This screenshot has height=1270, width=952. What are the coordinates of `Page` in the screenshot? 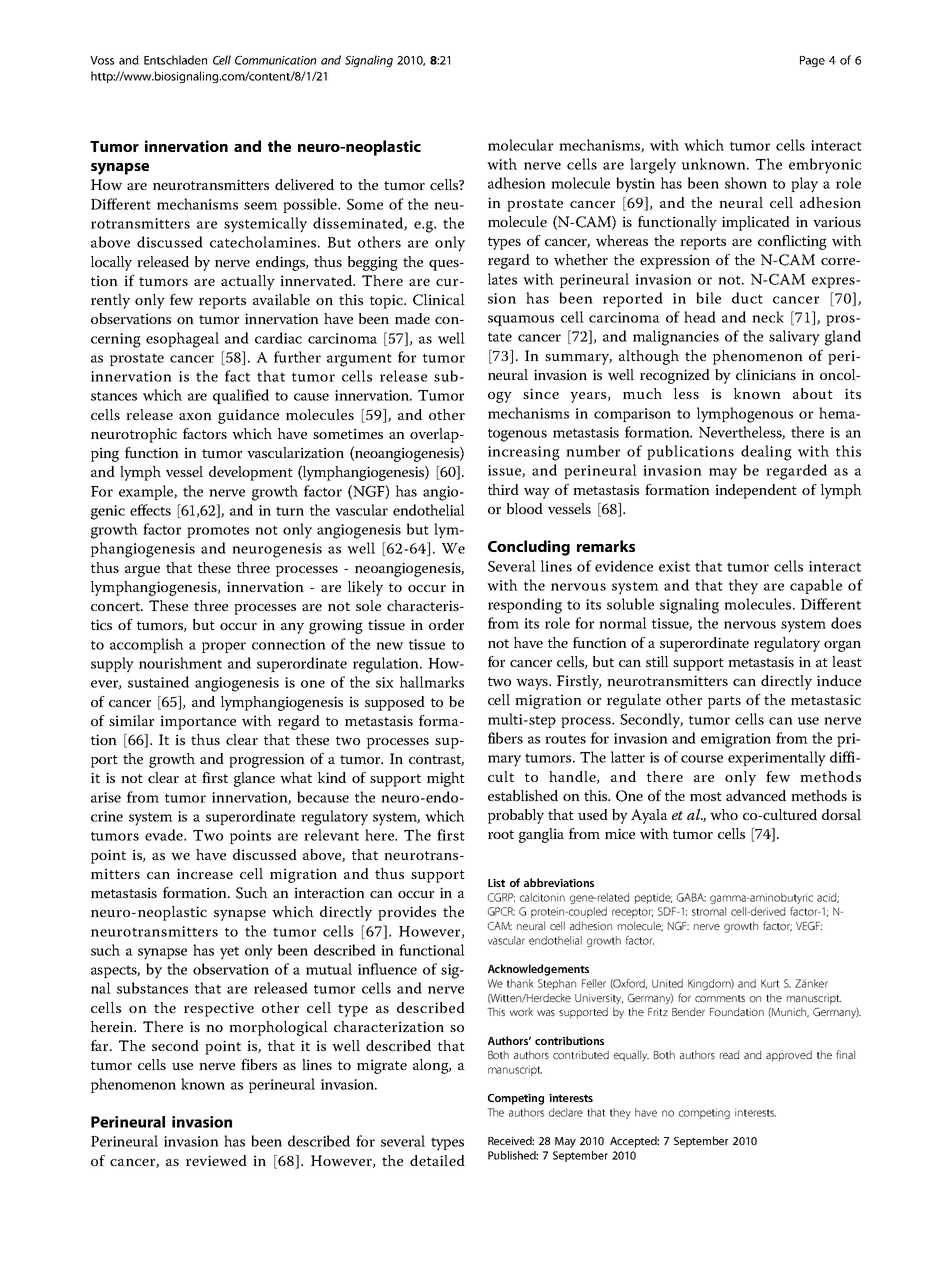 It's located at (812, 61).
